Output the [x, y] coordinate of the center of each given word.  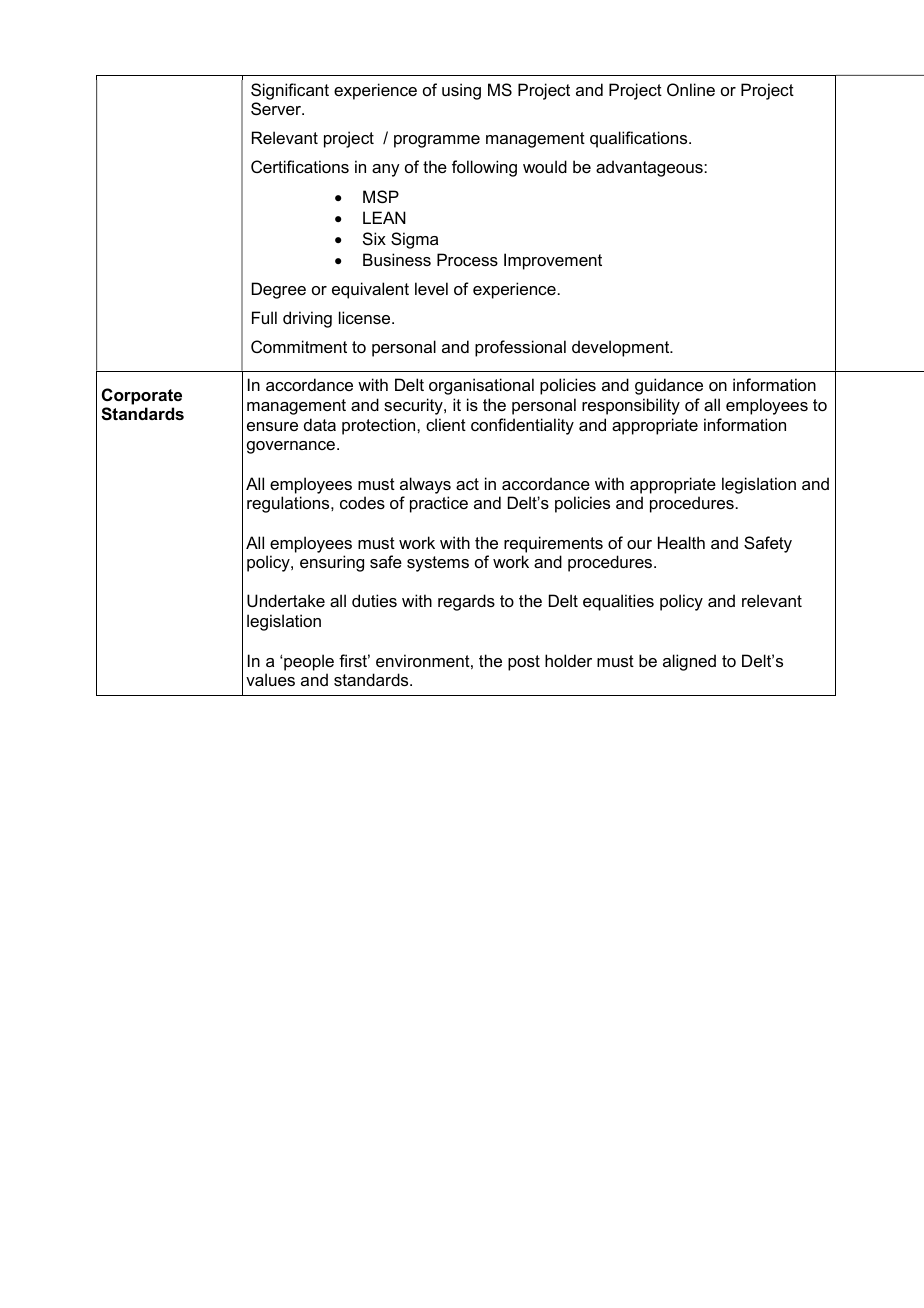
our [639, 544]
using [461, 91]
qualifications [640, 139]
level [431, 288]
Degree [279, 290]
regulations [289, 504]
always [425, 485]
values [270, 679]
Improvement [553, 261]
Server [277, 108]
